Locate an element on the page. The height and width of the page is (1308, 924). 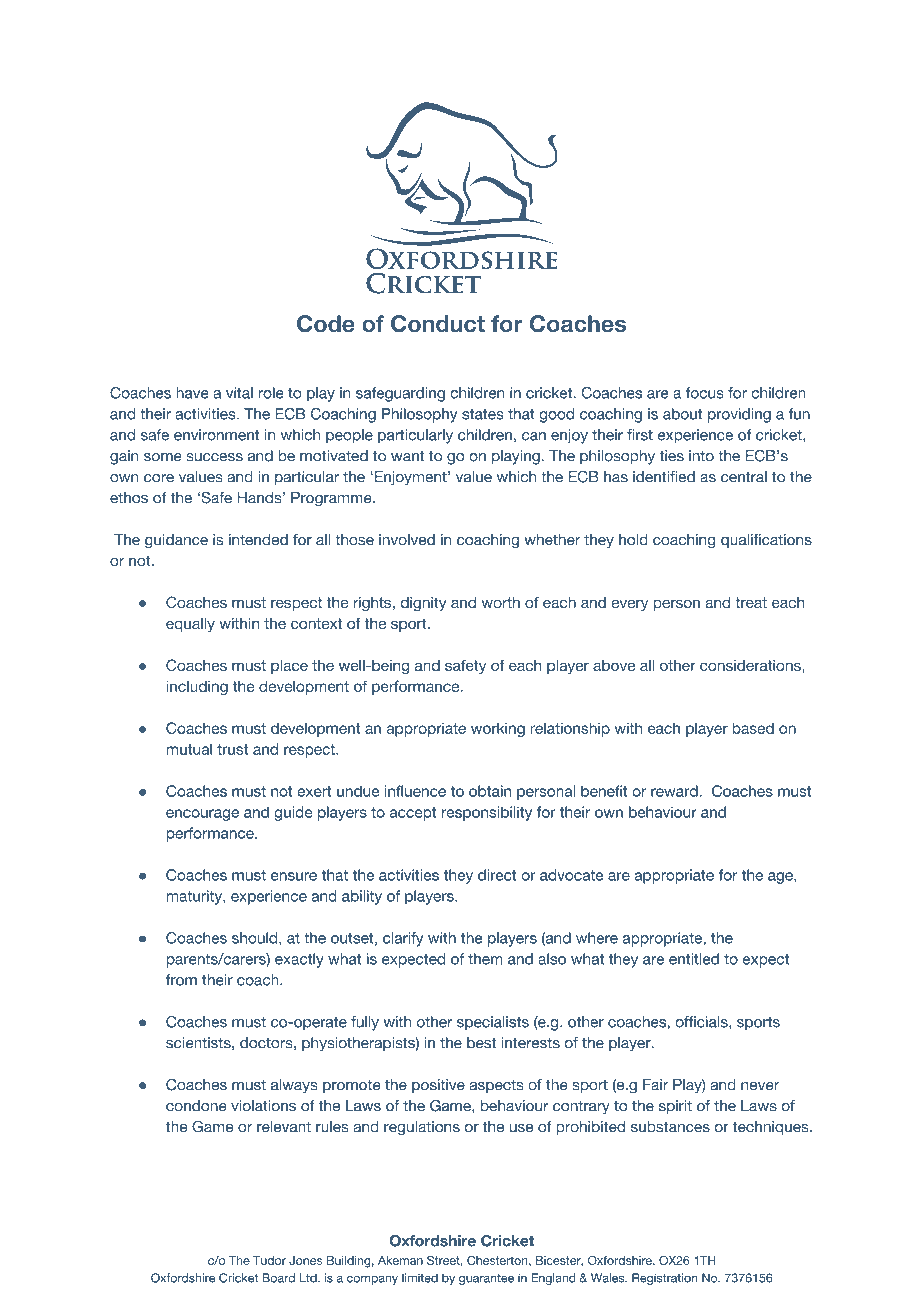
treat is located at coordinates (751, 602).
